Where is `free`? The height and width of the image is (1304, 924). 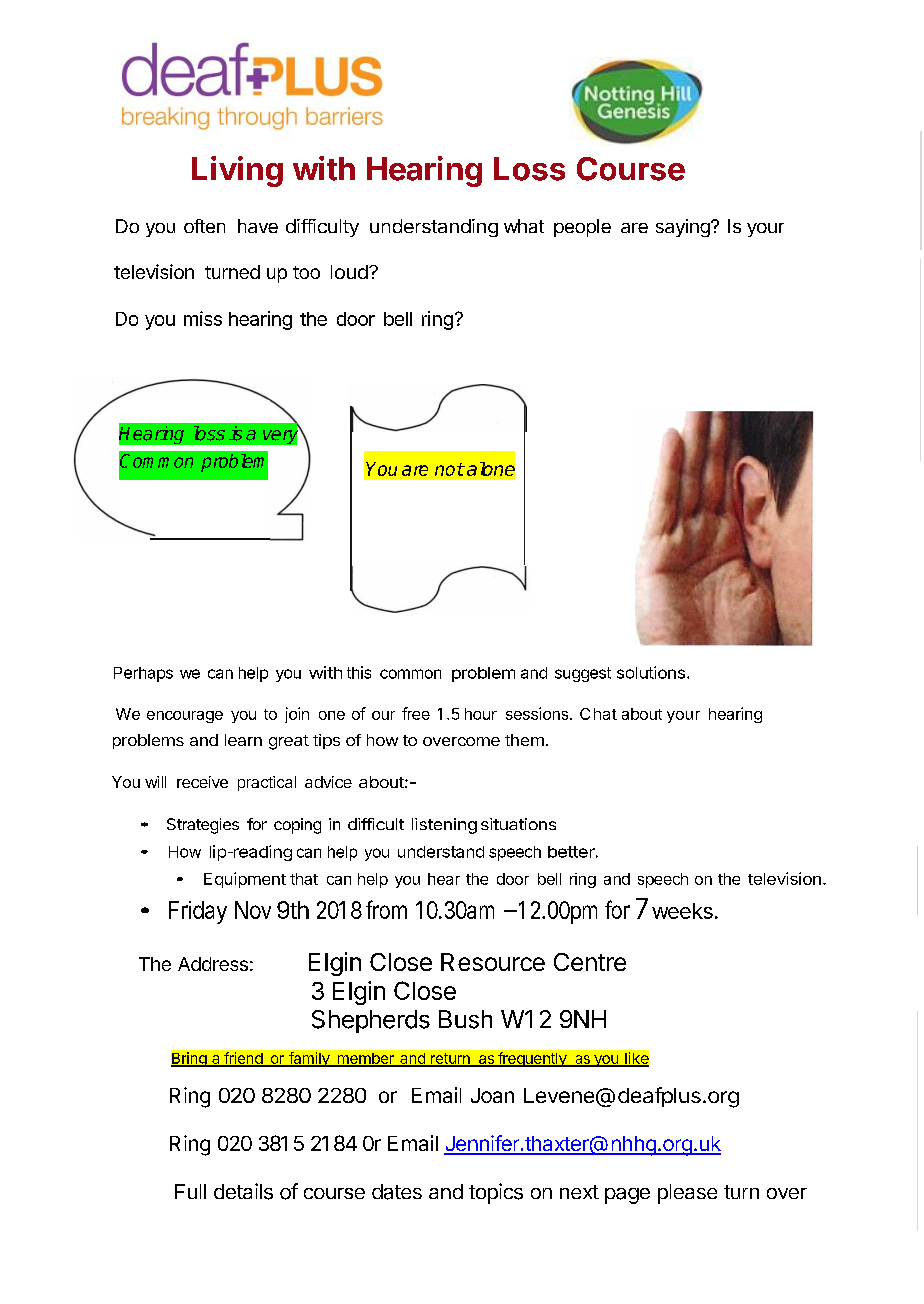 free is located at coordinates (416, 713).
